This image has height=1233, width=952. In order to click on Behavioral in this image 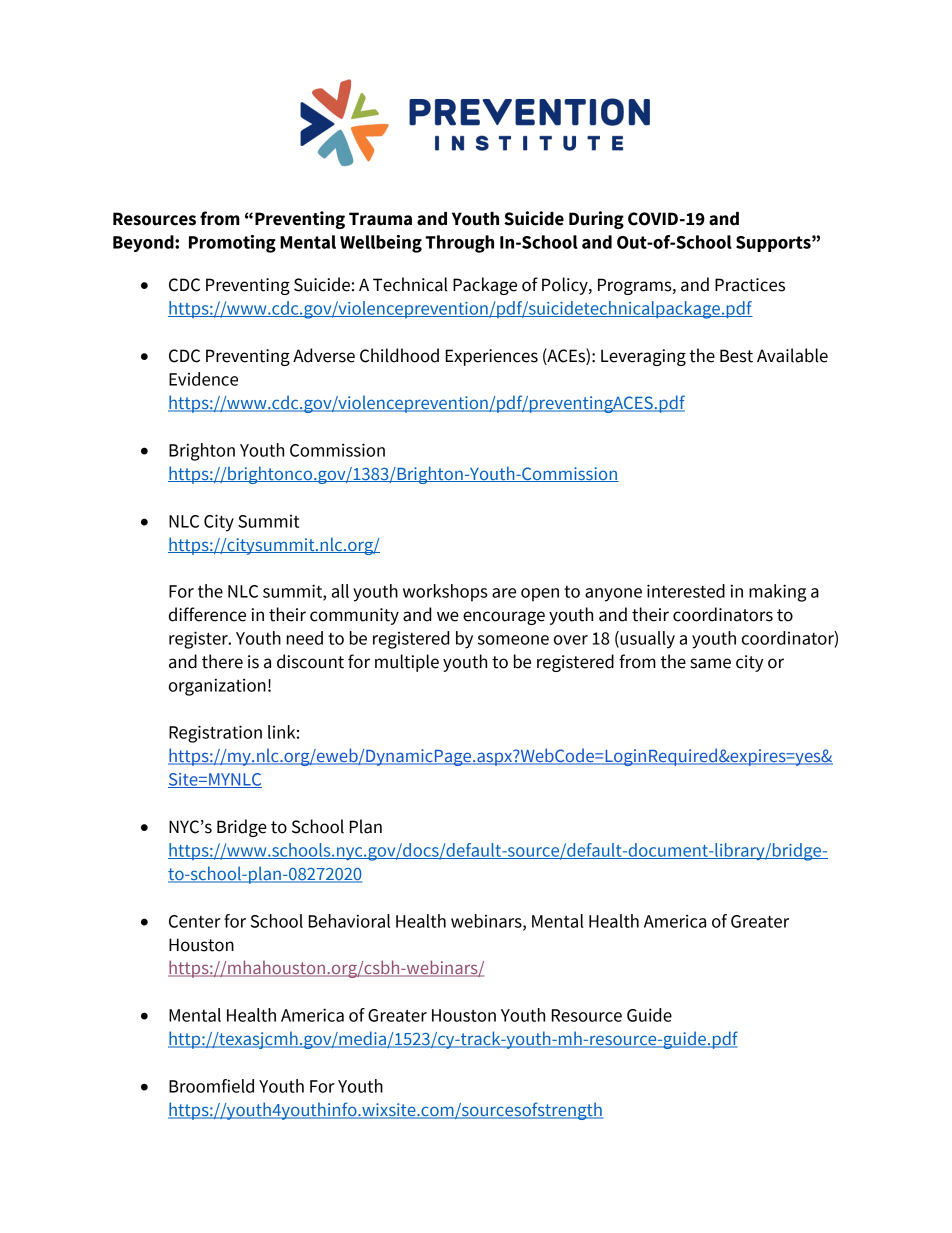, I will do `click(349, 921)`.
